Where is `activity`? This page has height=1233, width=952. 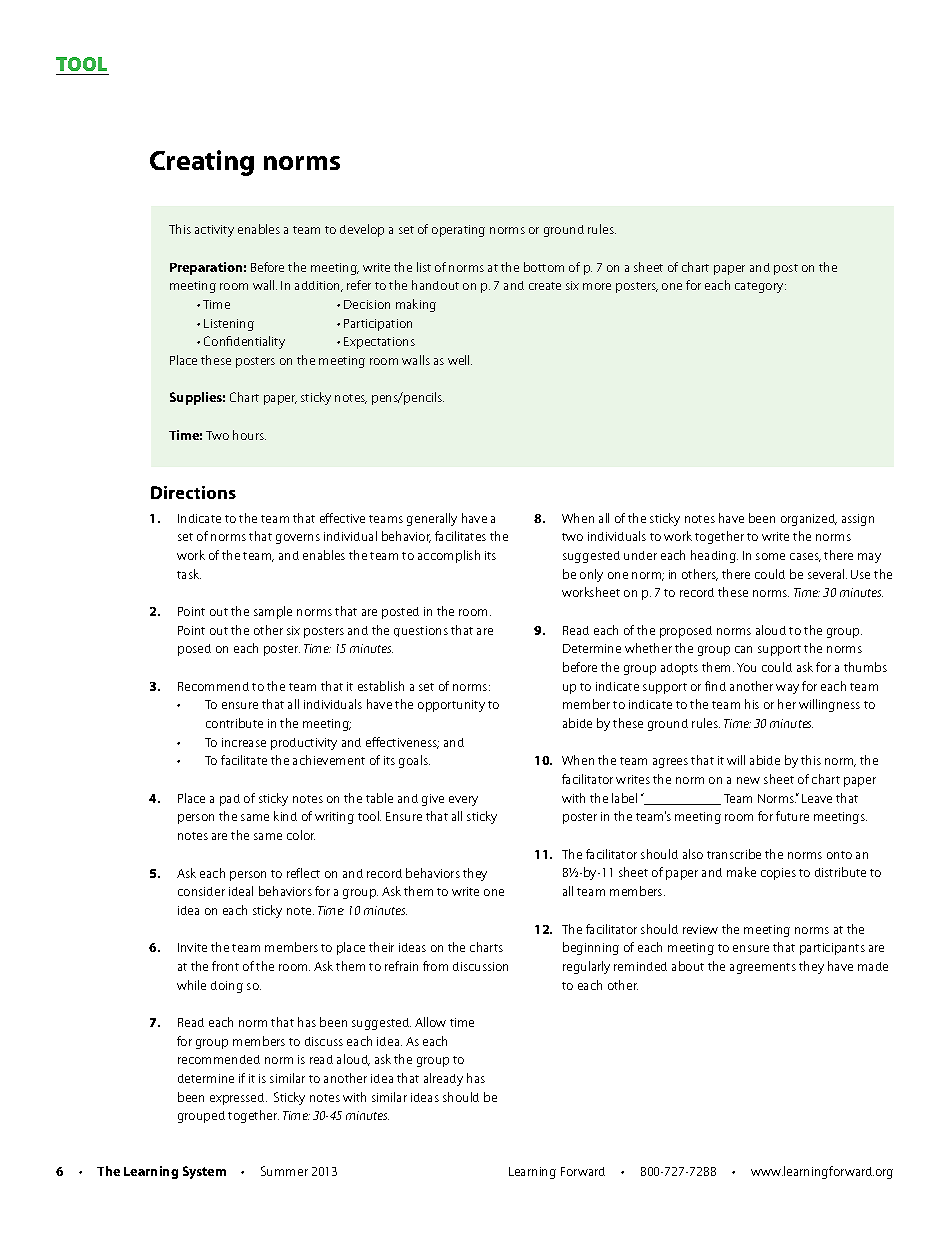 activity is located at coordinates (214, 231).
